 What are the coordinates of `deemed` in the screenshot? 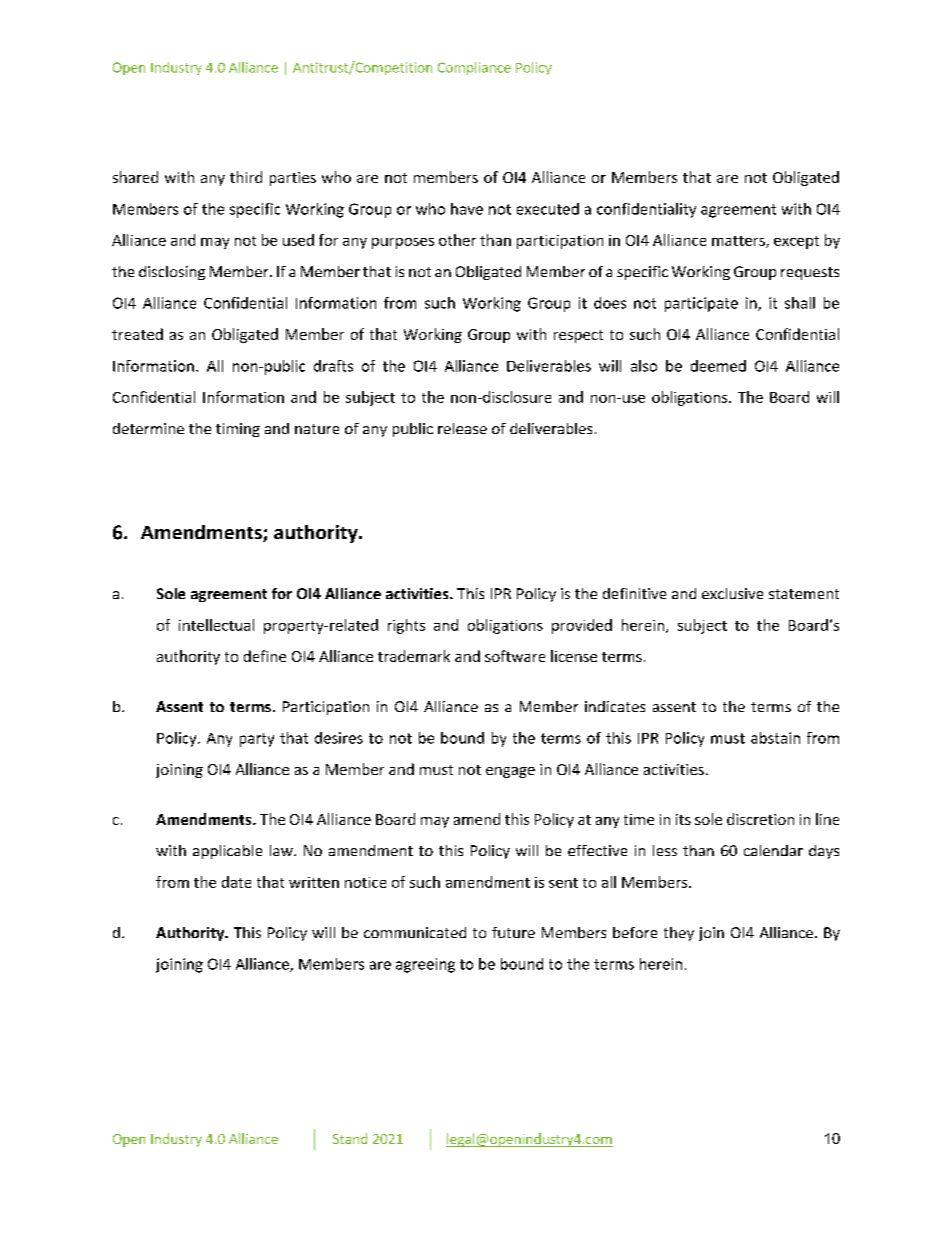 It's located at (718, 366).
